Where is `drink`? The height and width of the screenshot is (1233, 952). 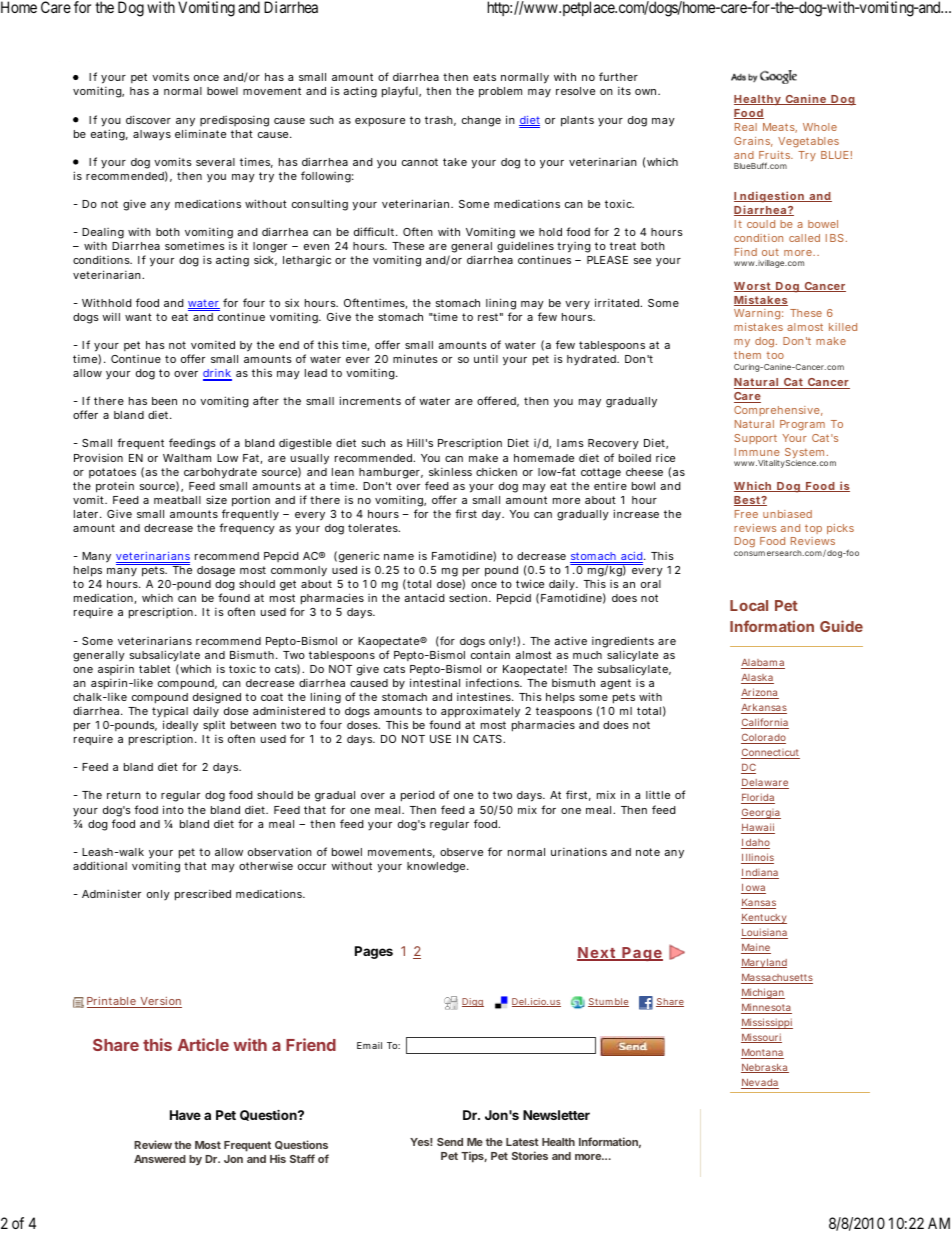 drink is located at coordinates (217, 374).
